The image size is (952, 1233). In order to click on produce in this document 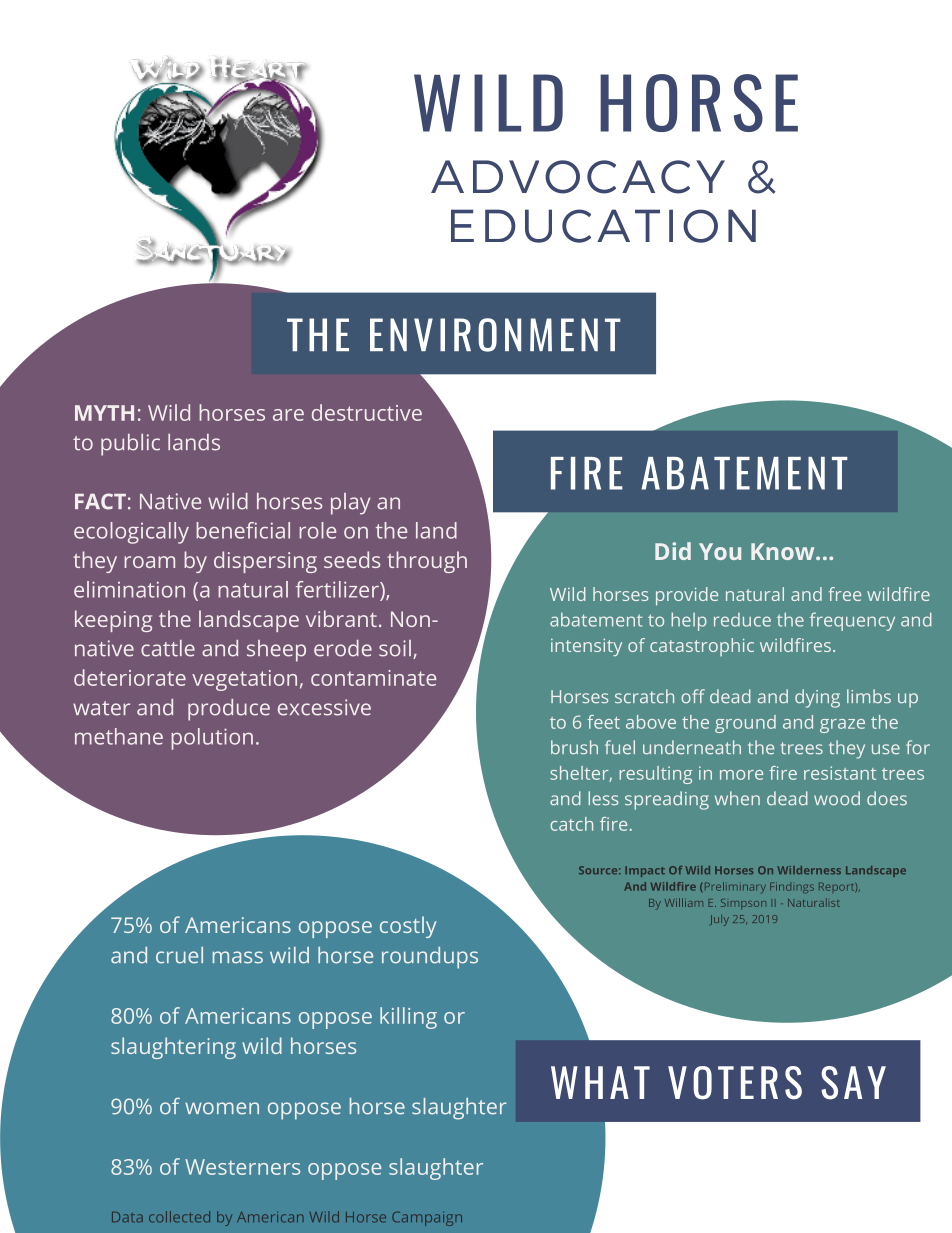, I will do `click(229, 710)`.
